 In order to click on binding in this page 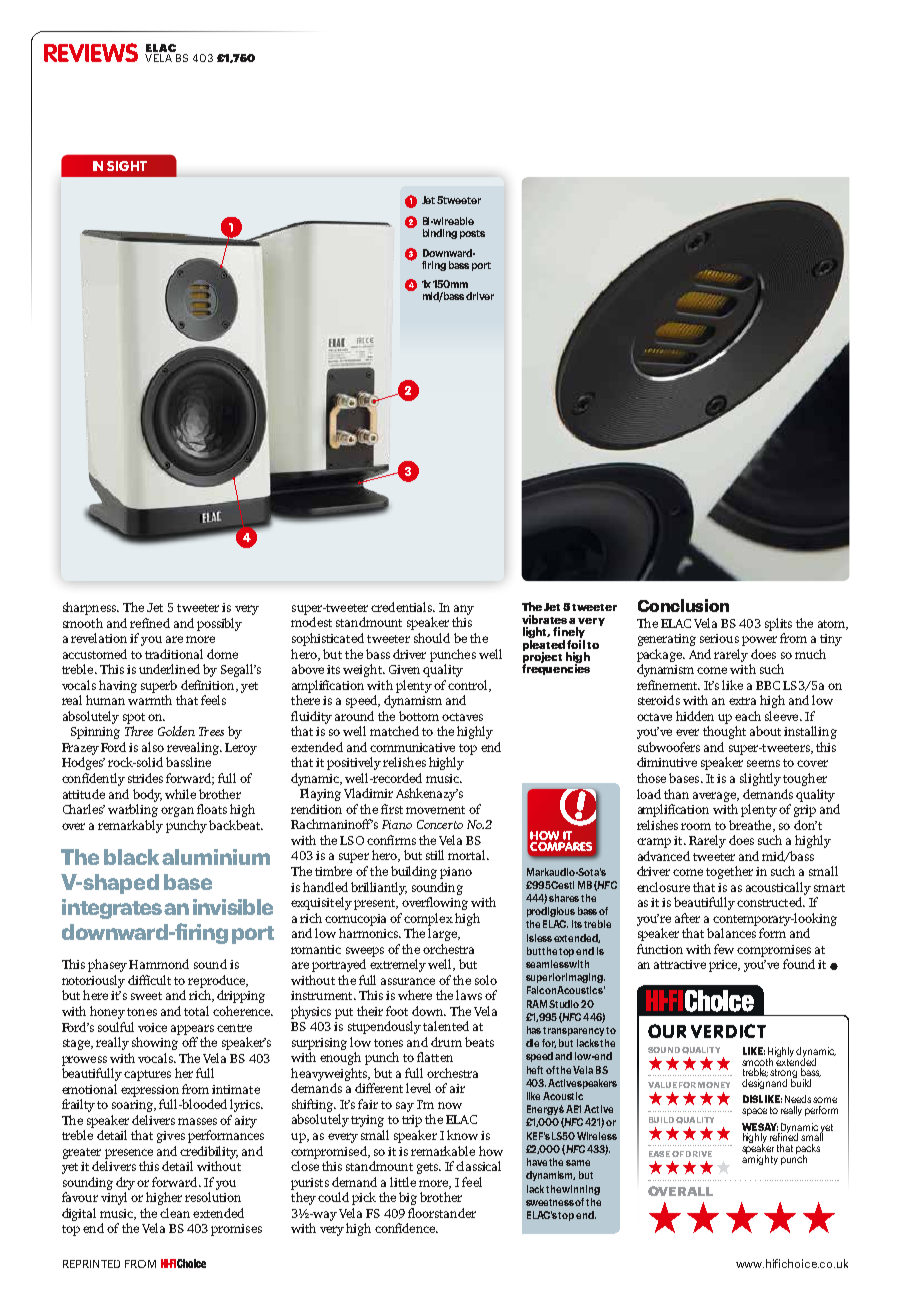, I will do `click(440, 234)`.
